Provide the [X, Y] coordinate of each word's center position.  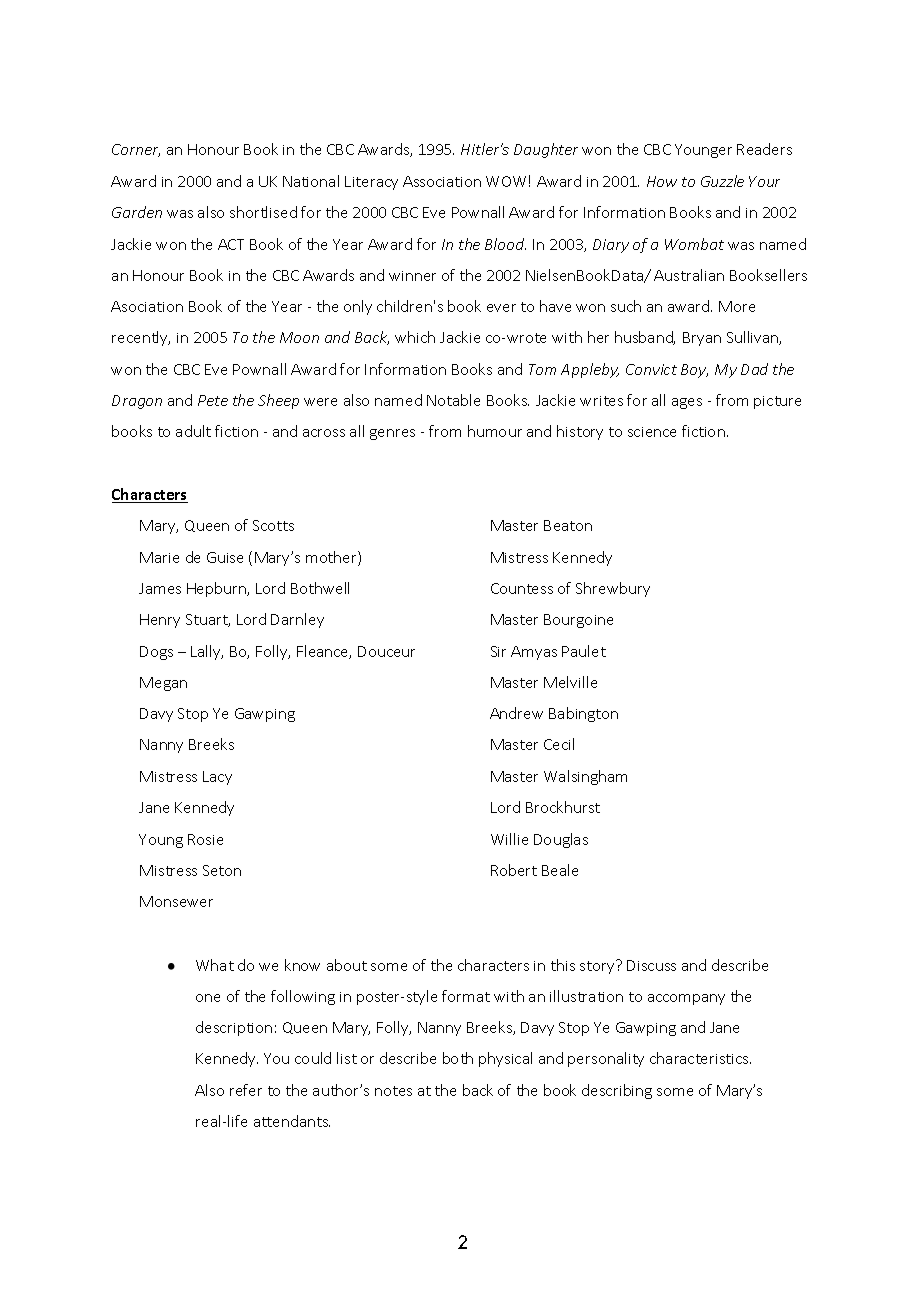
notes [393, 1091]
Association [442, 181]
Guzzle [722, 181]
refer [246, 1090]
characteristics [700, 1058]
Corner [136, 150]
